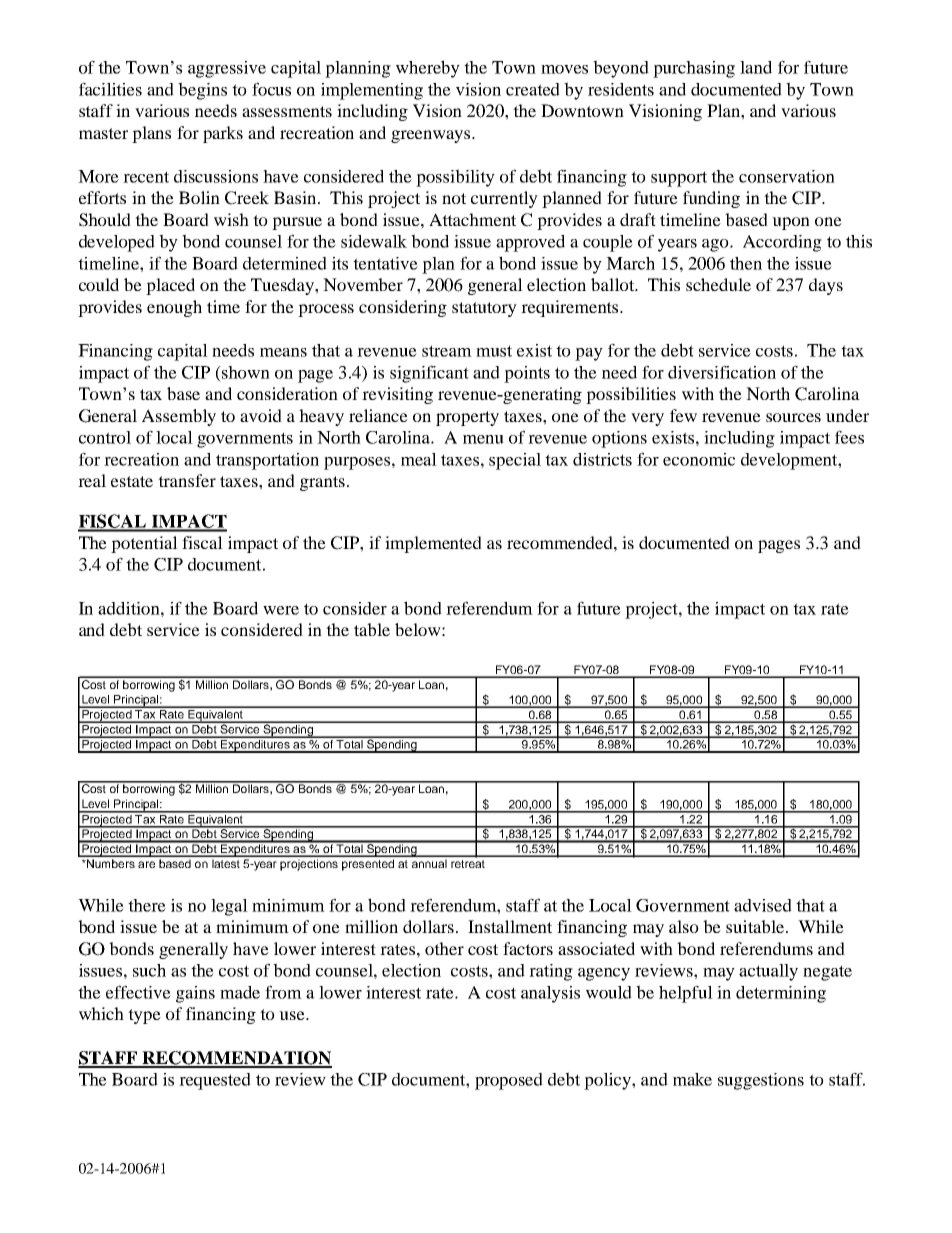 The width and height of the screenshot is (952, 1233). I want to click on were, so click(281, 610).
